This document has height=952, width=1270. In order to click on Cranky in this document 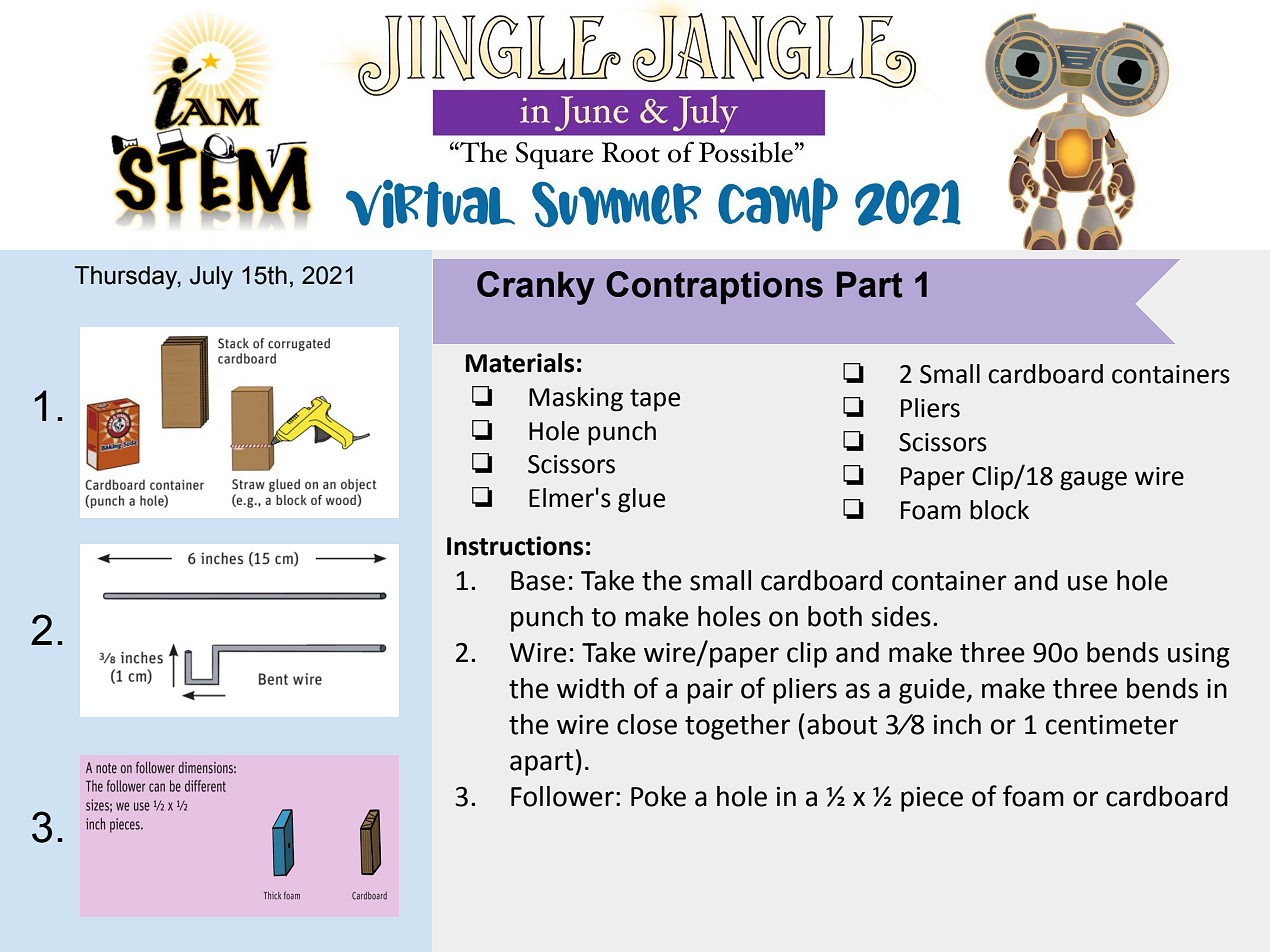, I will do `click(536, 288)`.
